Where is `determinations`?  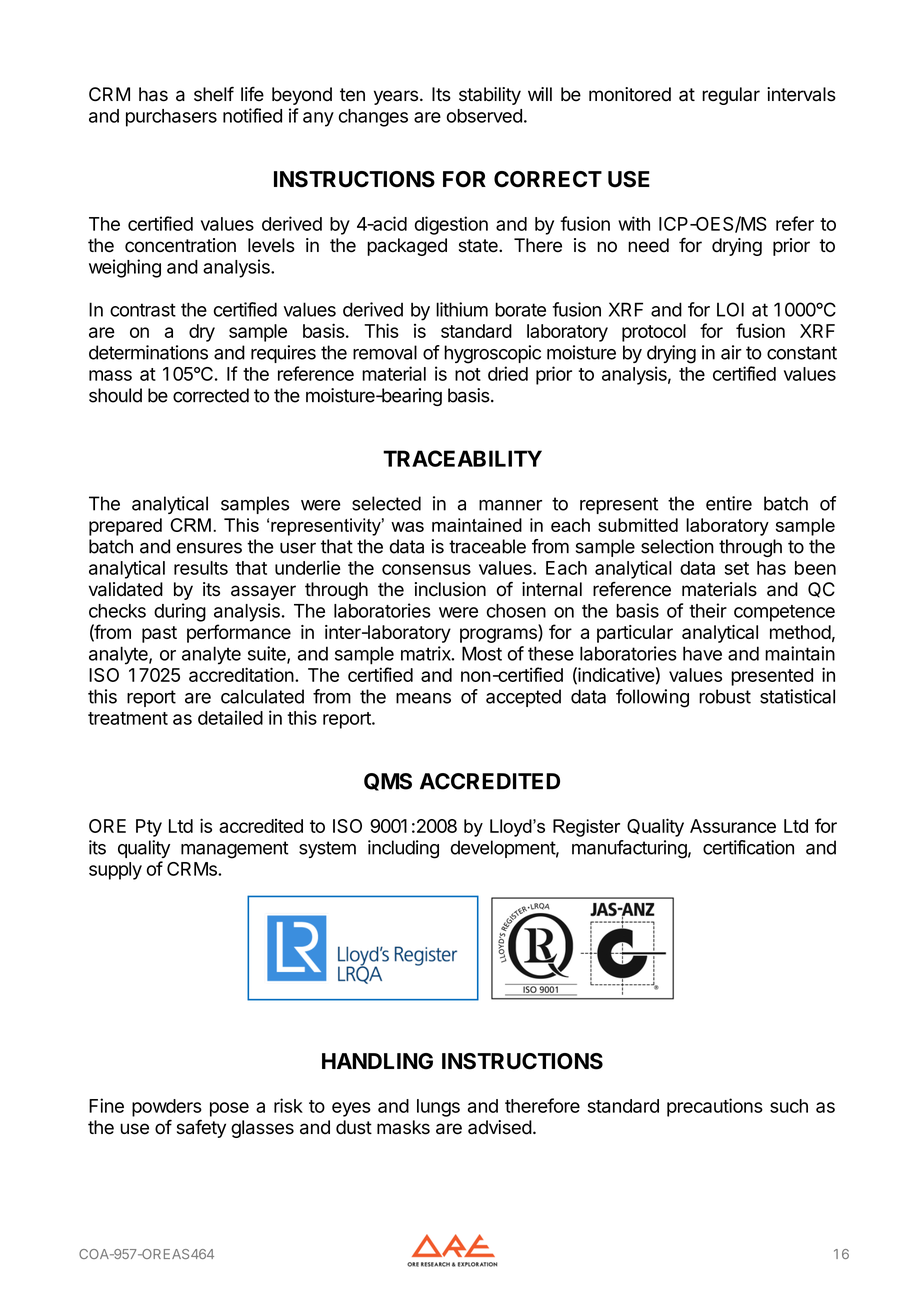
determinations is located at coordinates (148, 352).
